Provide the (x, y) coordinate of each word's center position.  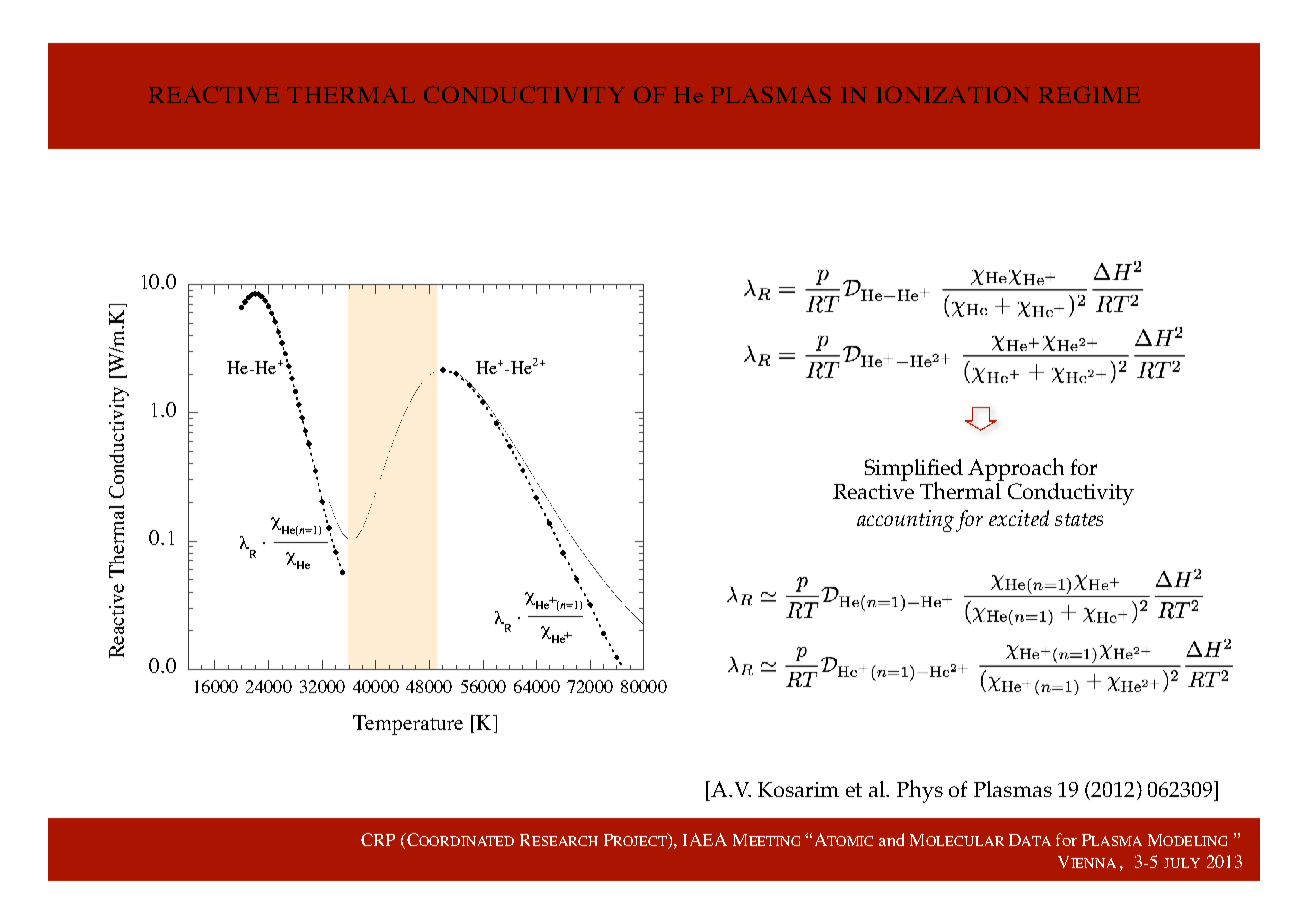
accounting (905, 521)
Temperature (408, 725)
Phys (920, 791)
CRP (378, 839)
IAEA (705, 839)
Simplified (914, 471)
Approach (1016, 469)
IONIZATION (953, 94)
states (1079, 519)
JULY (1182, 863)
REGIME (1089, 94)
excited (1019, 518)
